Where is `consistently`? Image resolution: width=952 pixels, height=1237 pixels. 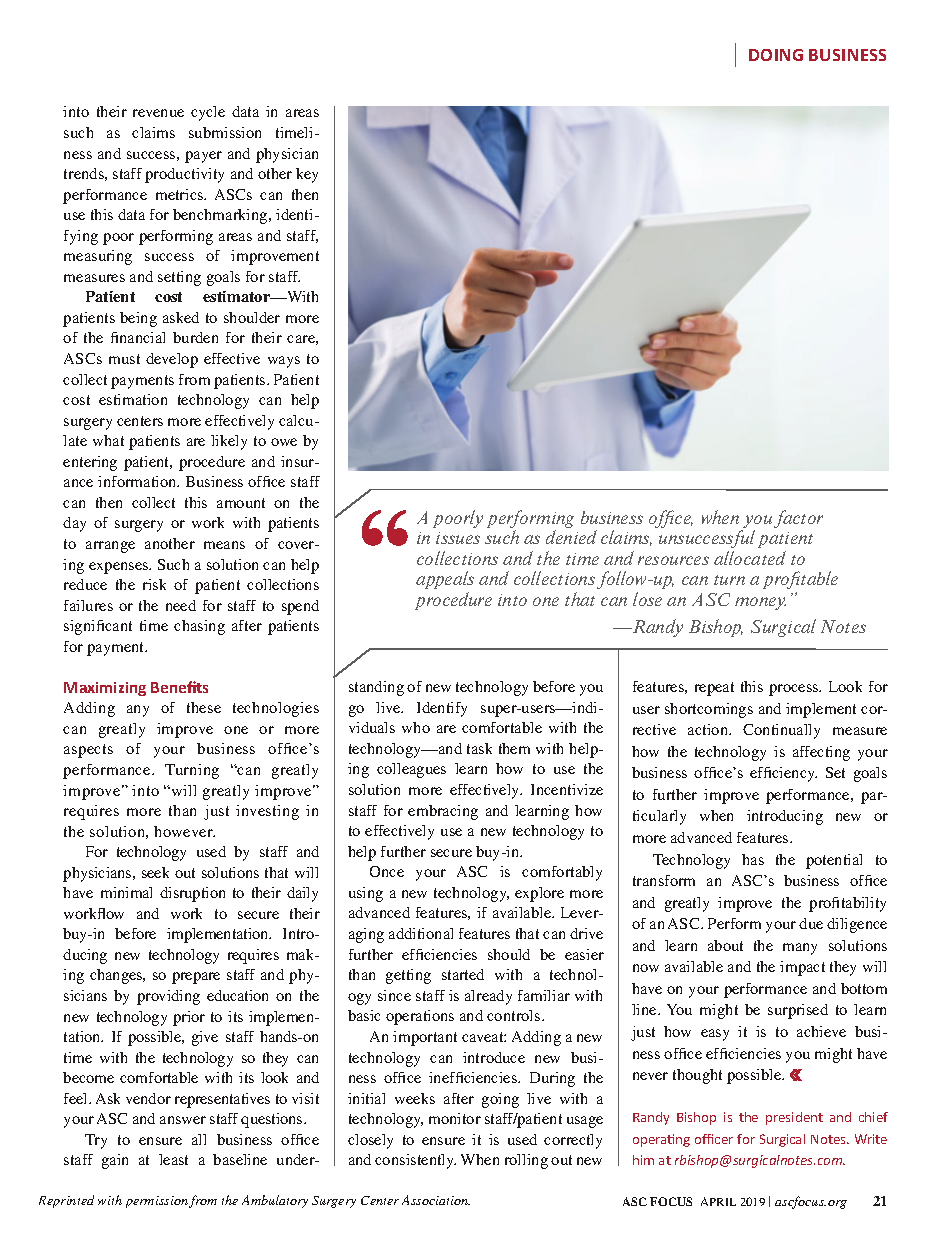
consistently is located at coordinates (415, 1161).
